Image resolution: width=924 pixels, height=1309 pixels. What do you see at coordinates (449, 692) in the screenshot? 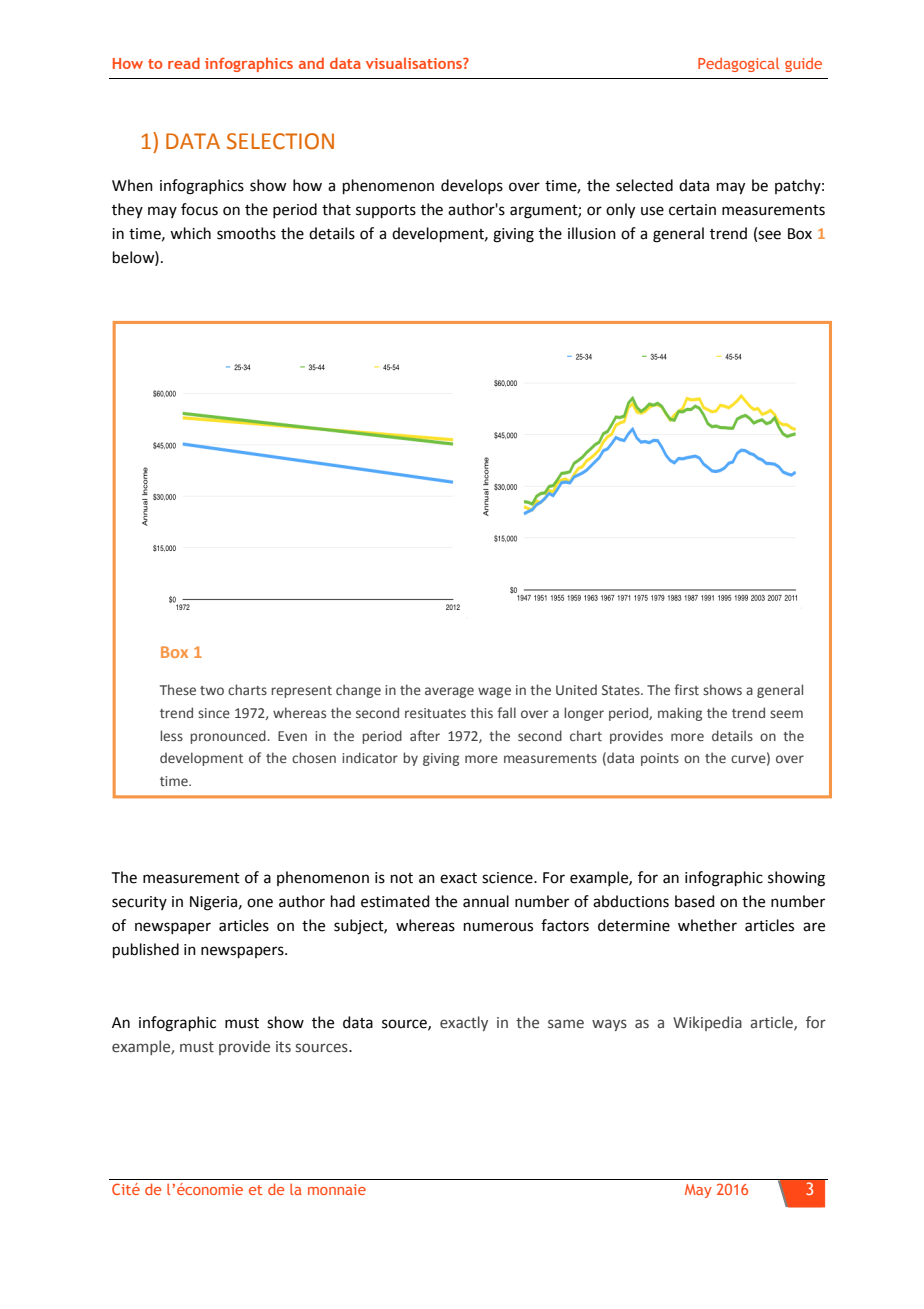
I see `average` at bounding box center [449, 692].
